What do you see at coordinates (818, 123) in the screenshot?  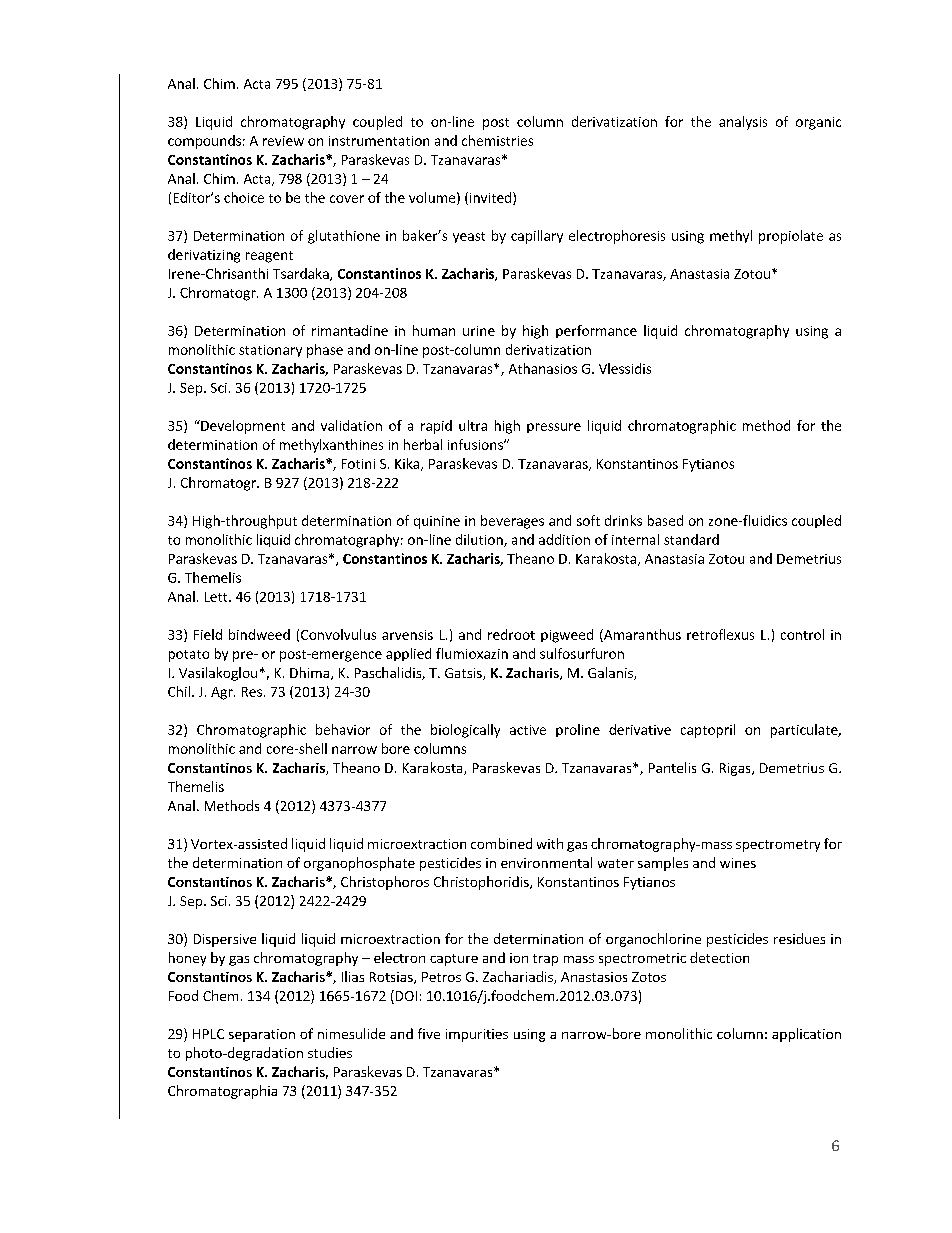 I see `organic` at bounding box center [818, 123].
